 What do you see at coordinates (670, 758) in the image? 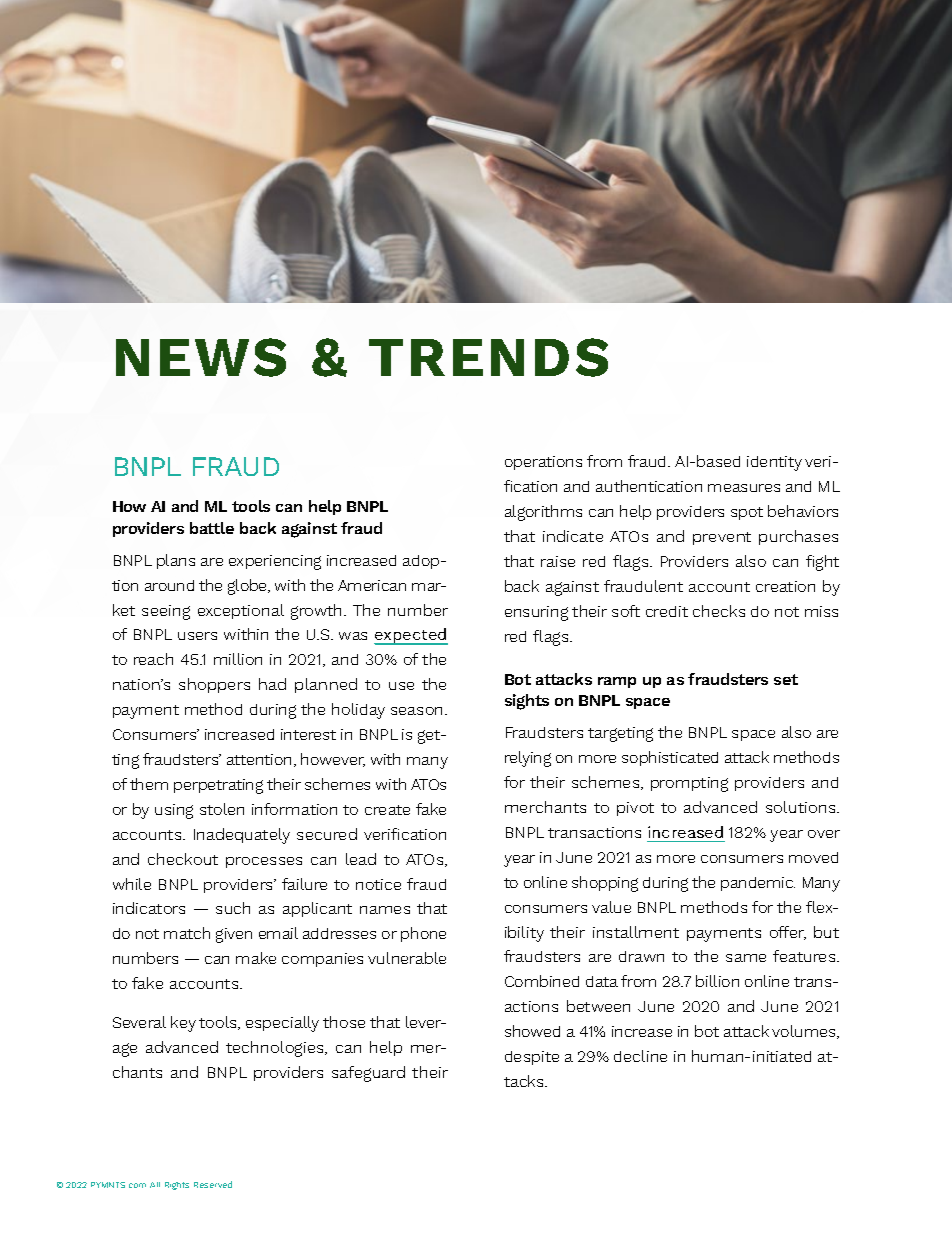
I see `sophisticated` at bounding box center [670, 758].
